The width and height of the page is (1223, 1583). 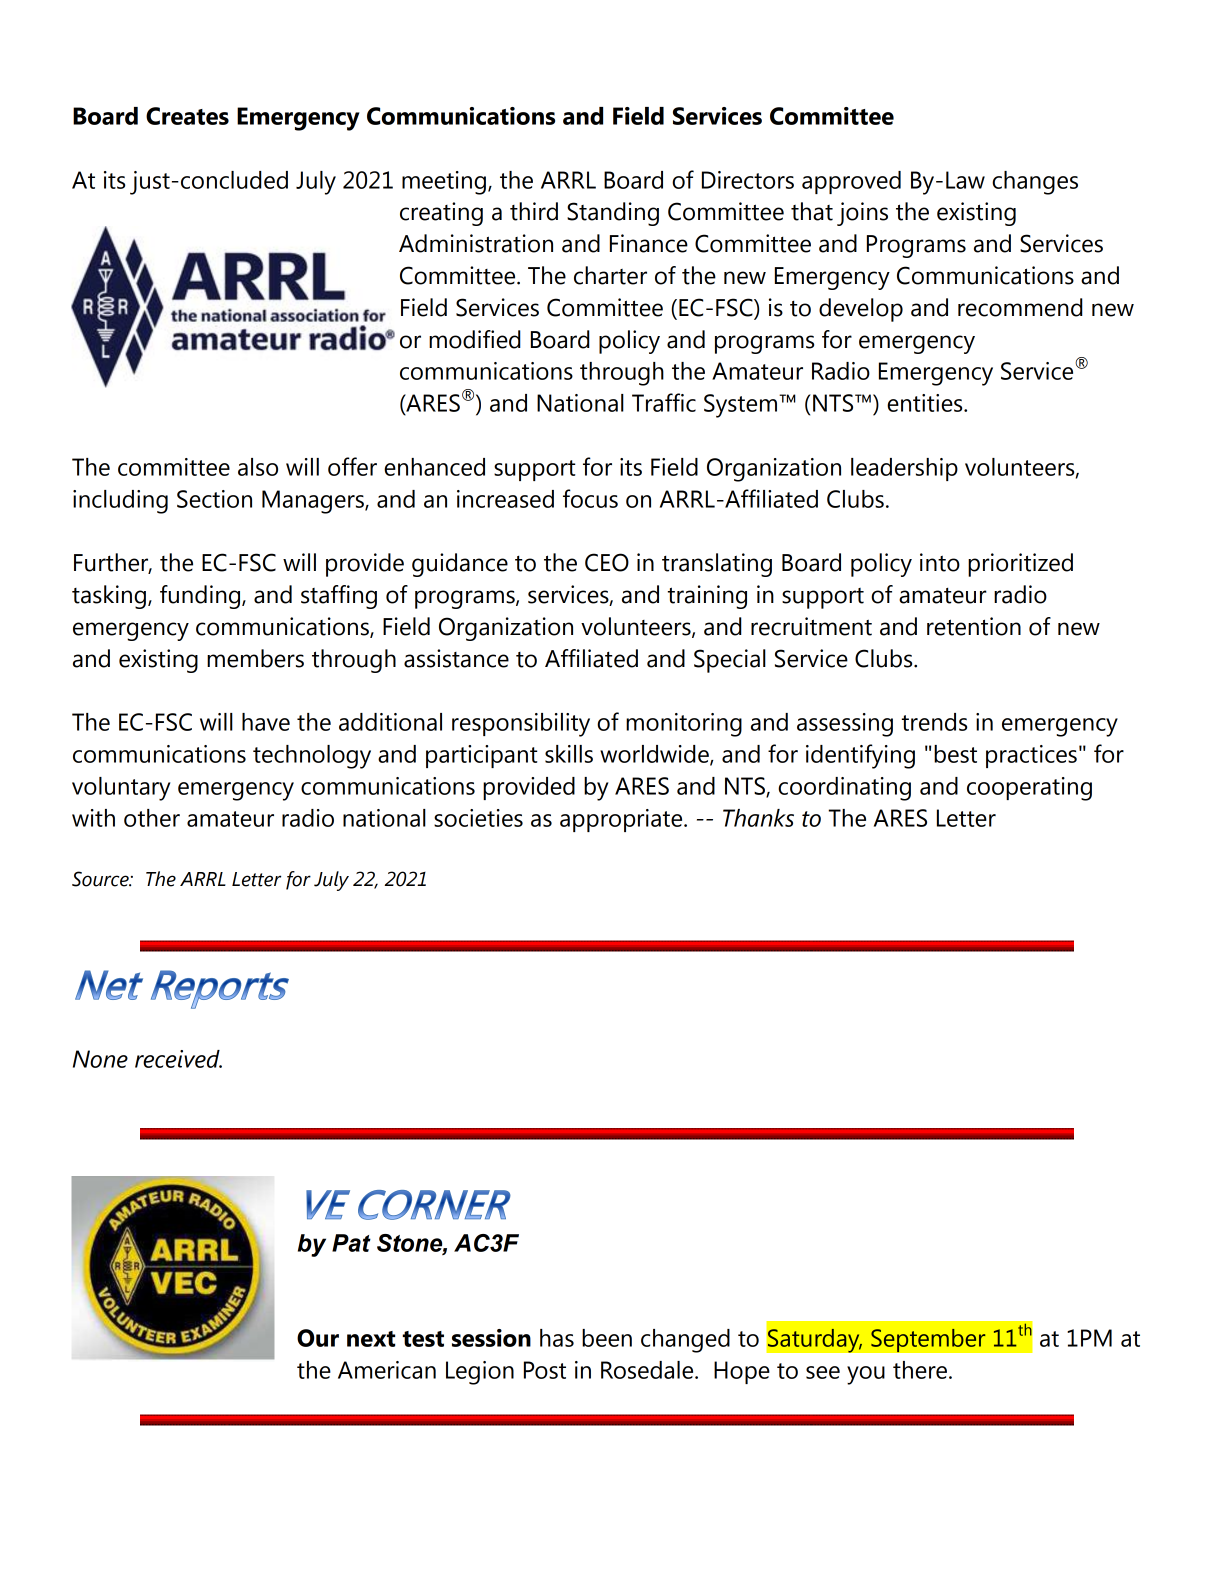 What do you see at coordinates (187, 116) in the page?
I see `Creates` at bounding box center [187, 116].
